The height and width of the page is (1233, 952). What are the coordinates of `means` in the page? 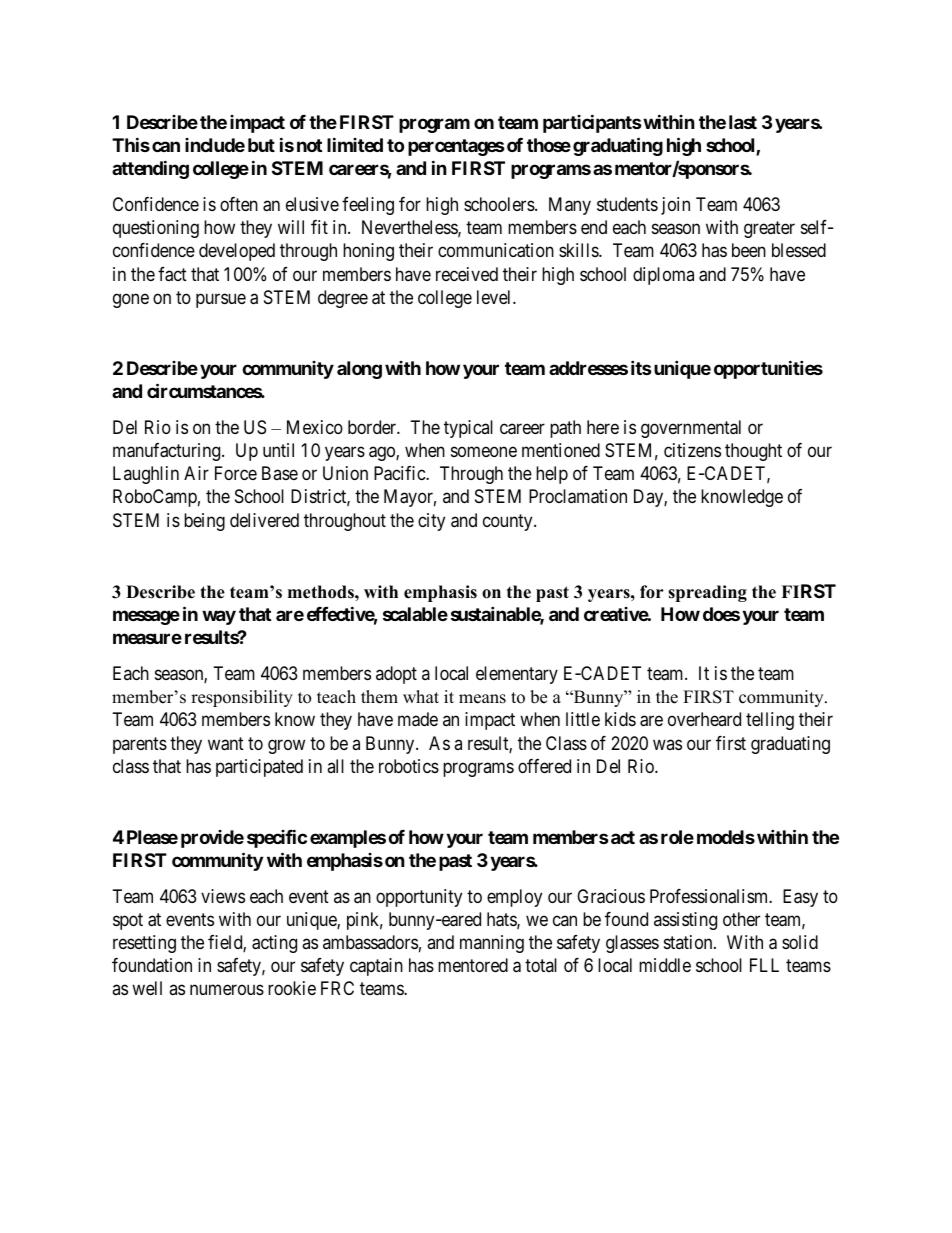 It's located at (482, 699).
